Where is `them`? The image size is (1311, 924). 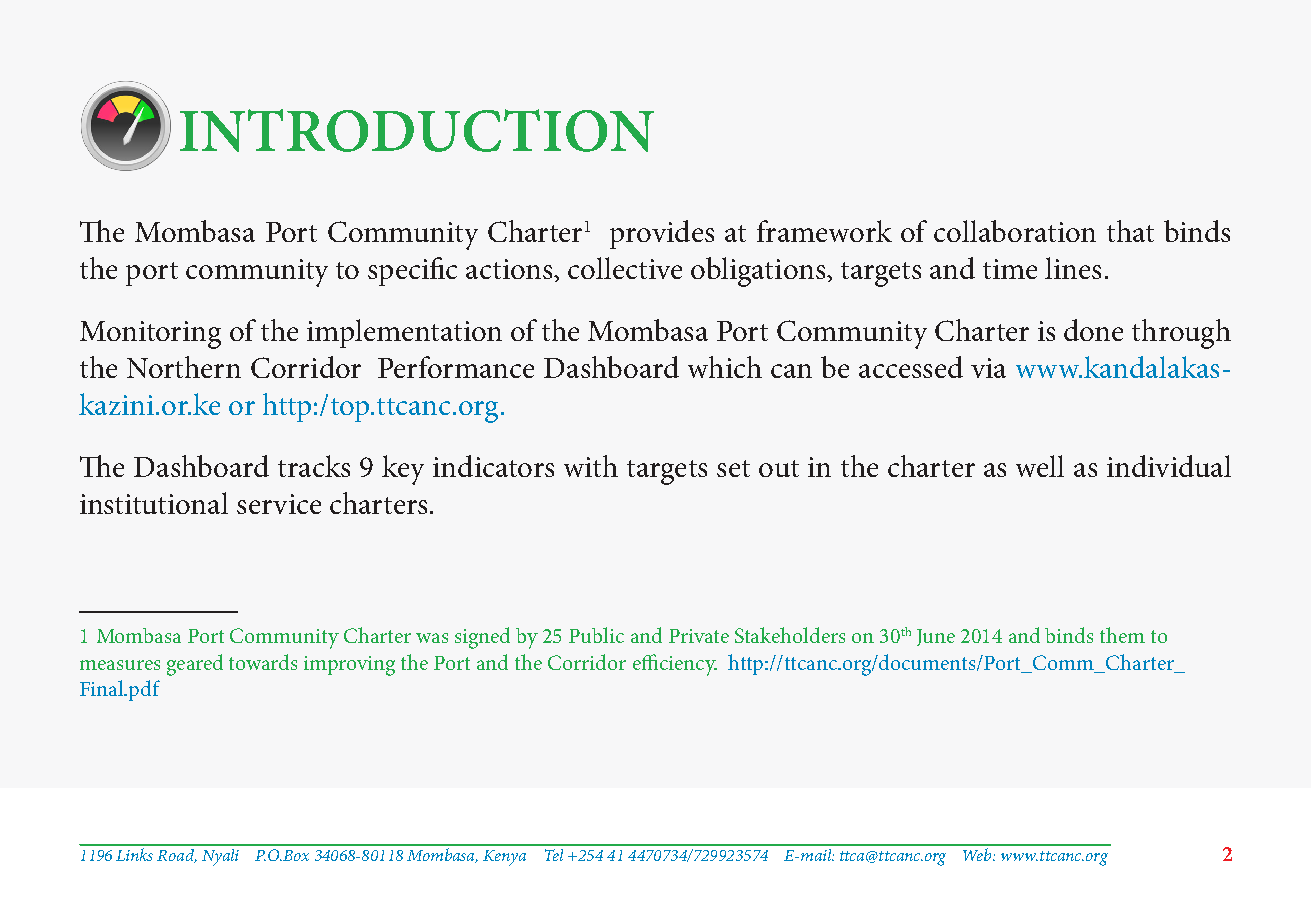 them is located at coordinates (1122, 635).
